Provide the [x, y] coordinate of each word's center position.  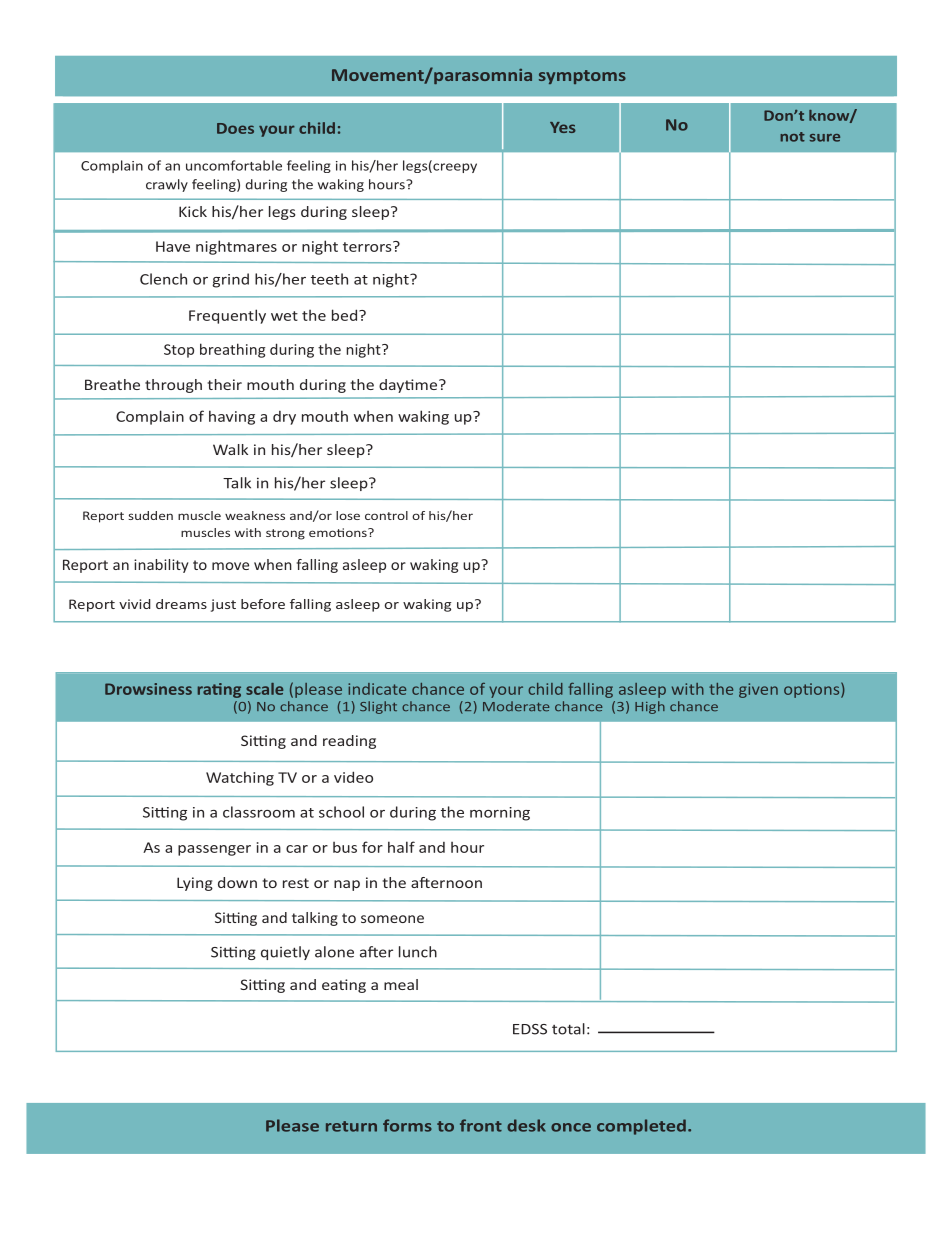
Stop [179, 351]
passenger [214, 850]
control [386, 515]
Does [235, 128]
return [351, 1126]
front [481, 1125]
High [650, 707]
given [758, 690]
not [792, 137]
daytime [408, 386]
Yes [563, 127]
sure [825, 138]
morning [500, 814]
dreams [181, 604]
